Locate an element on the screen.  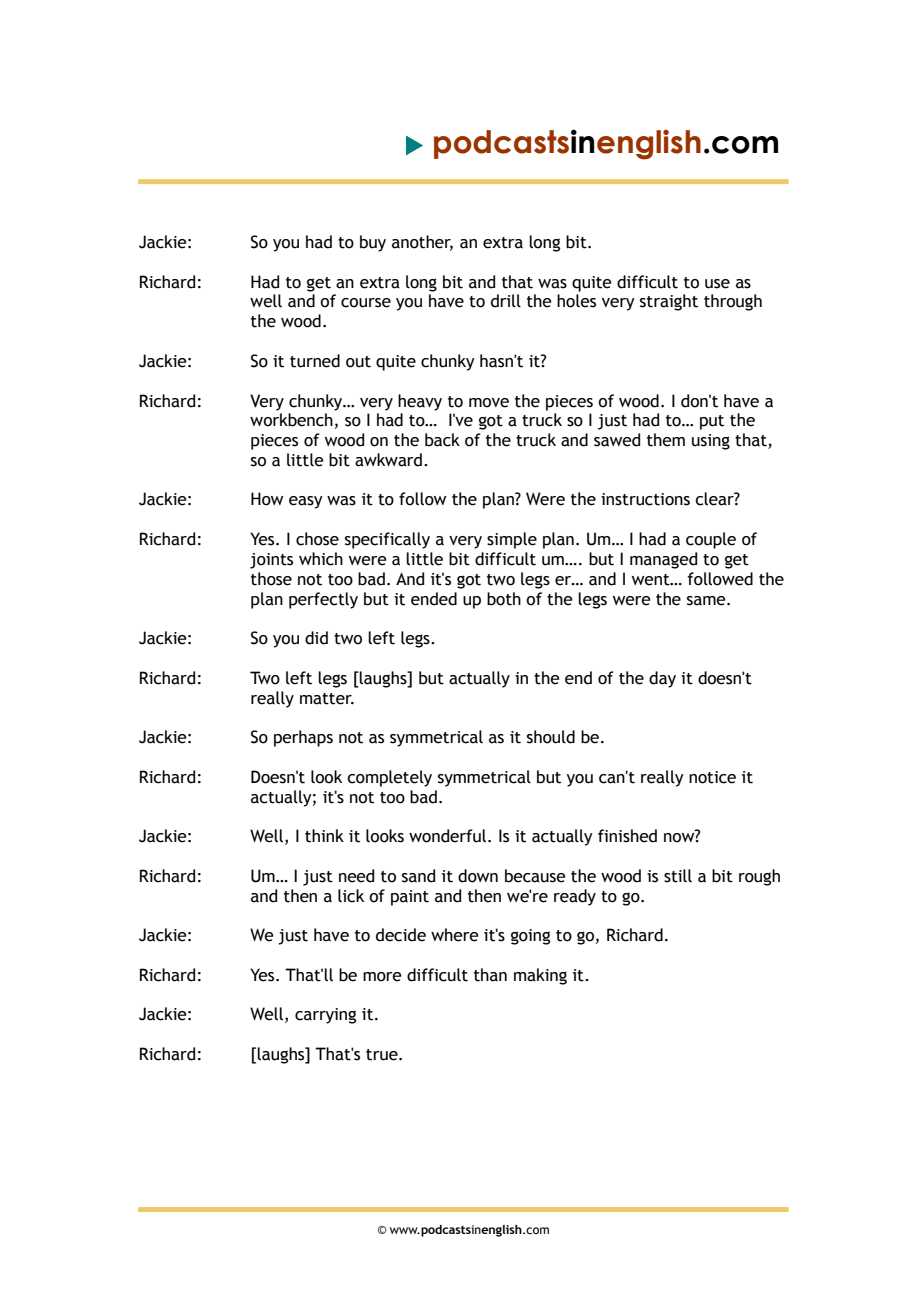
perhaps is located at coordinates (303, 738).
